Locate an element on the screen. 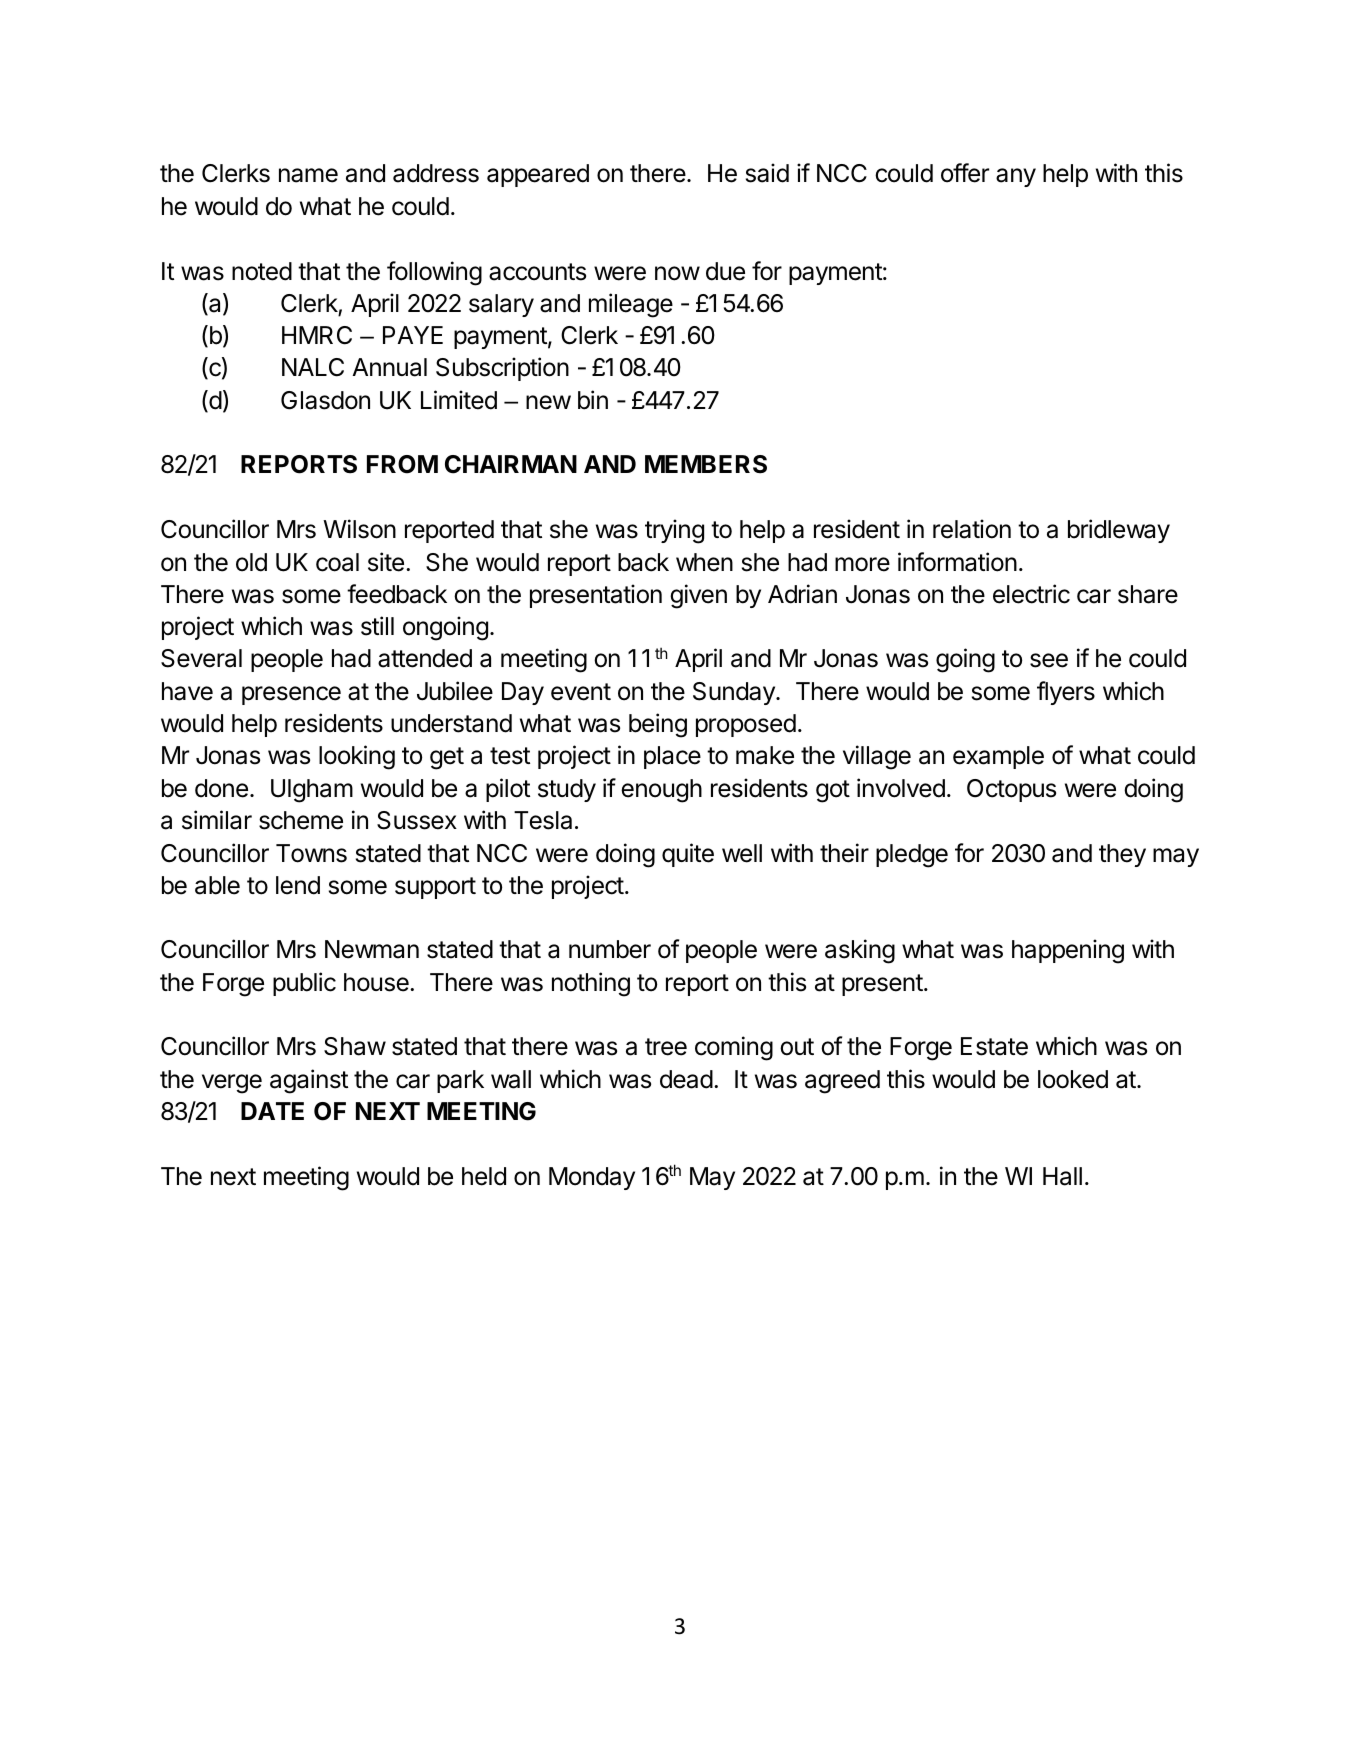  looking is located at coordinates (357, 757).
